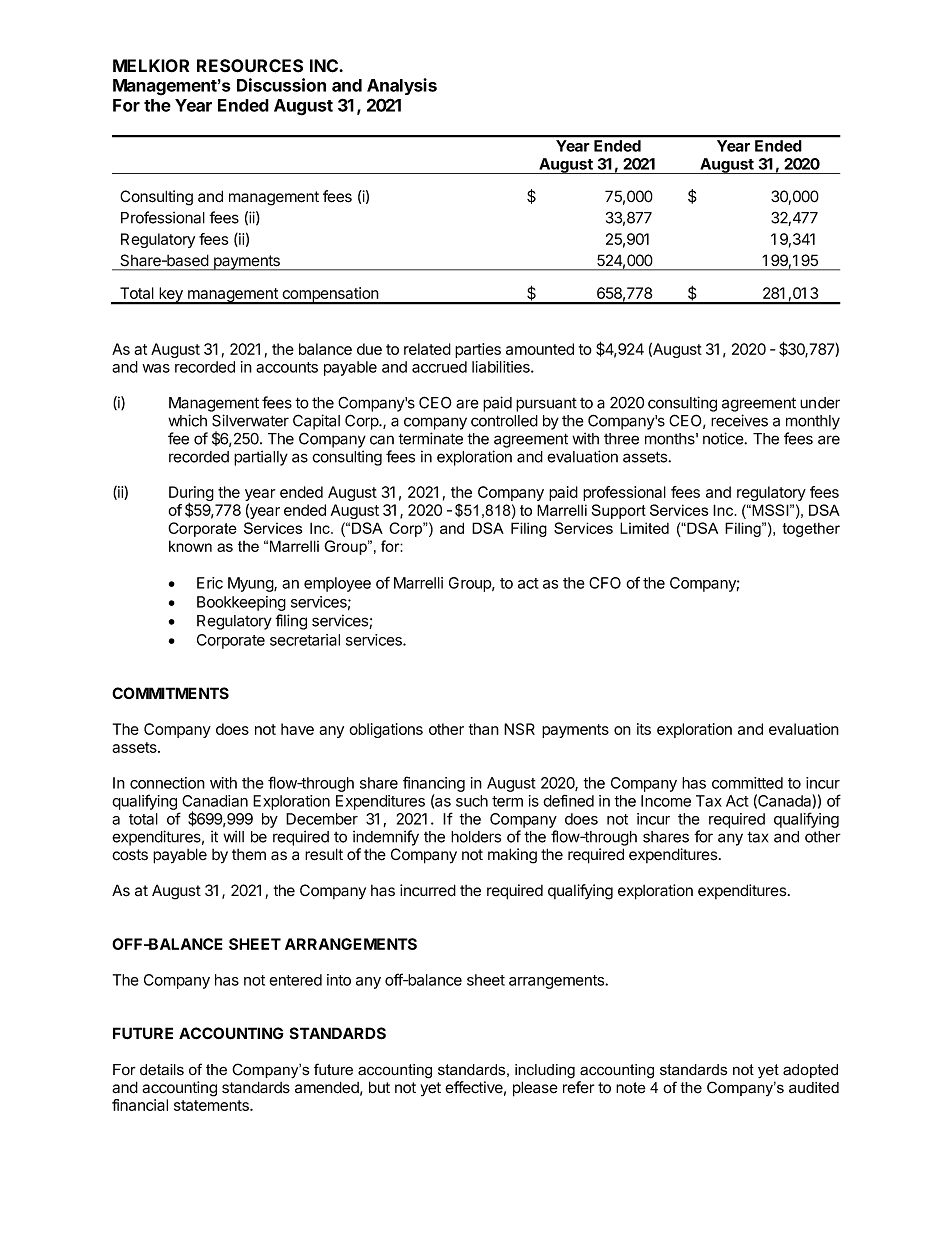 Image resolution: width=952 pixels, height=1233 pixels. What do you see at coordinates (156, 368) in the image?
I see `was` at bounding box center [156, 368].
